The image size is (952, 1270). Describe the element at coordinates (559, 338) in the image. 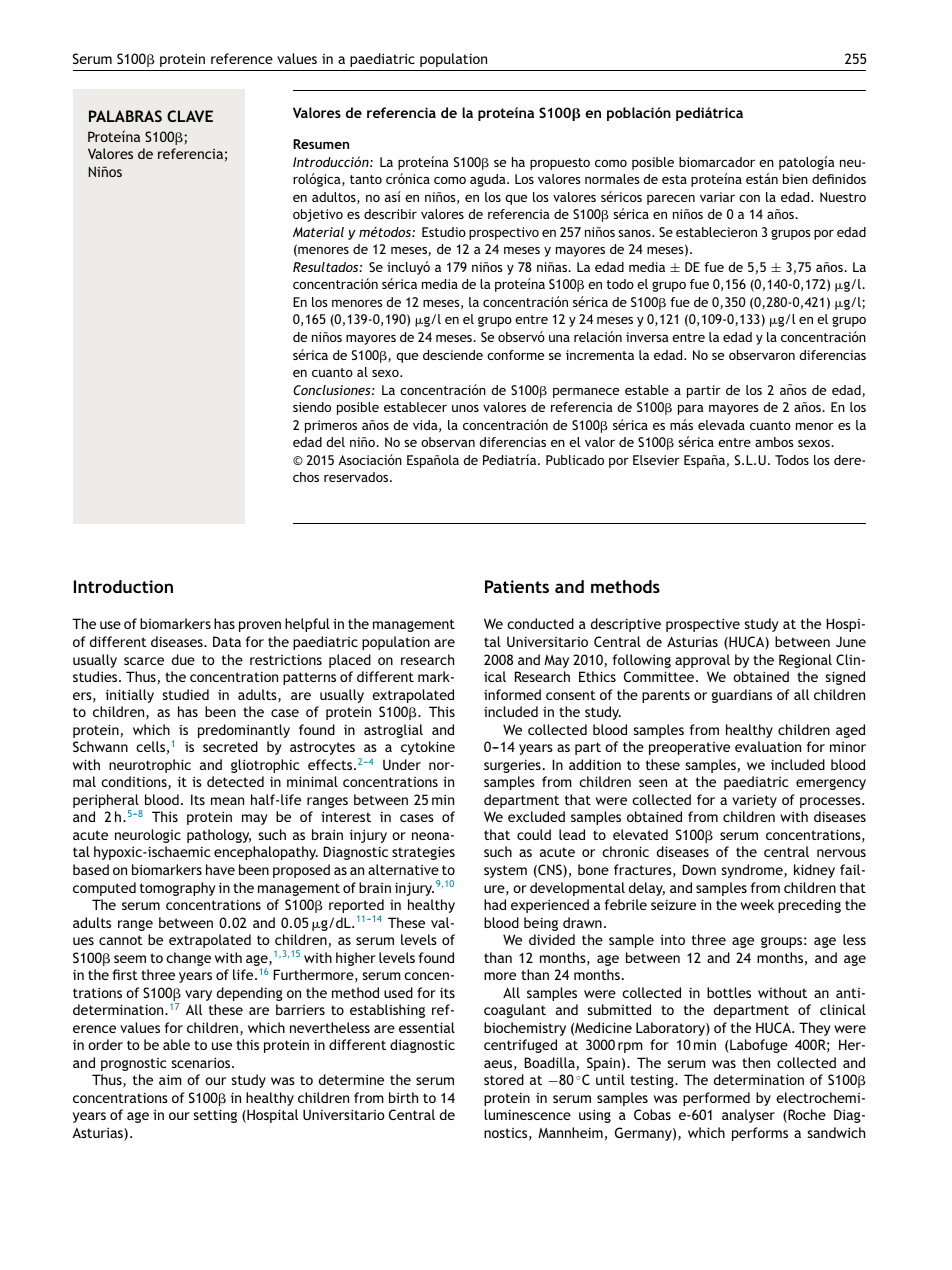

I see `una` at that location.
